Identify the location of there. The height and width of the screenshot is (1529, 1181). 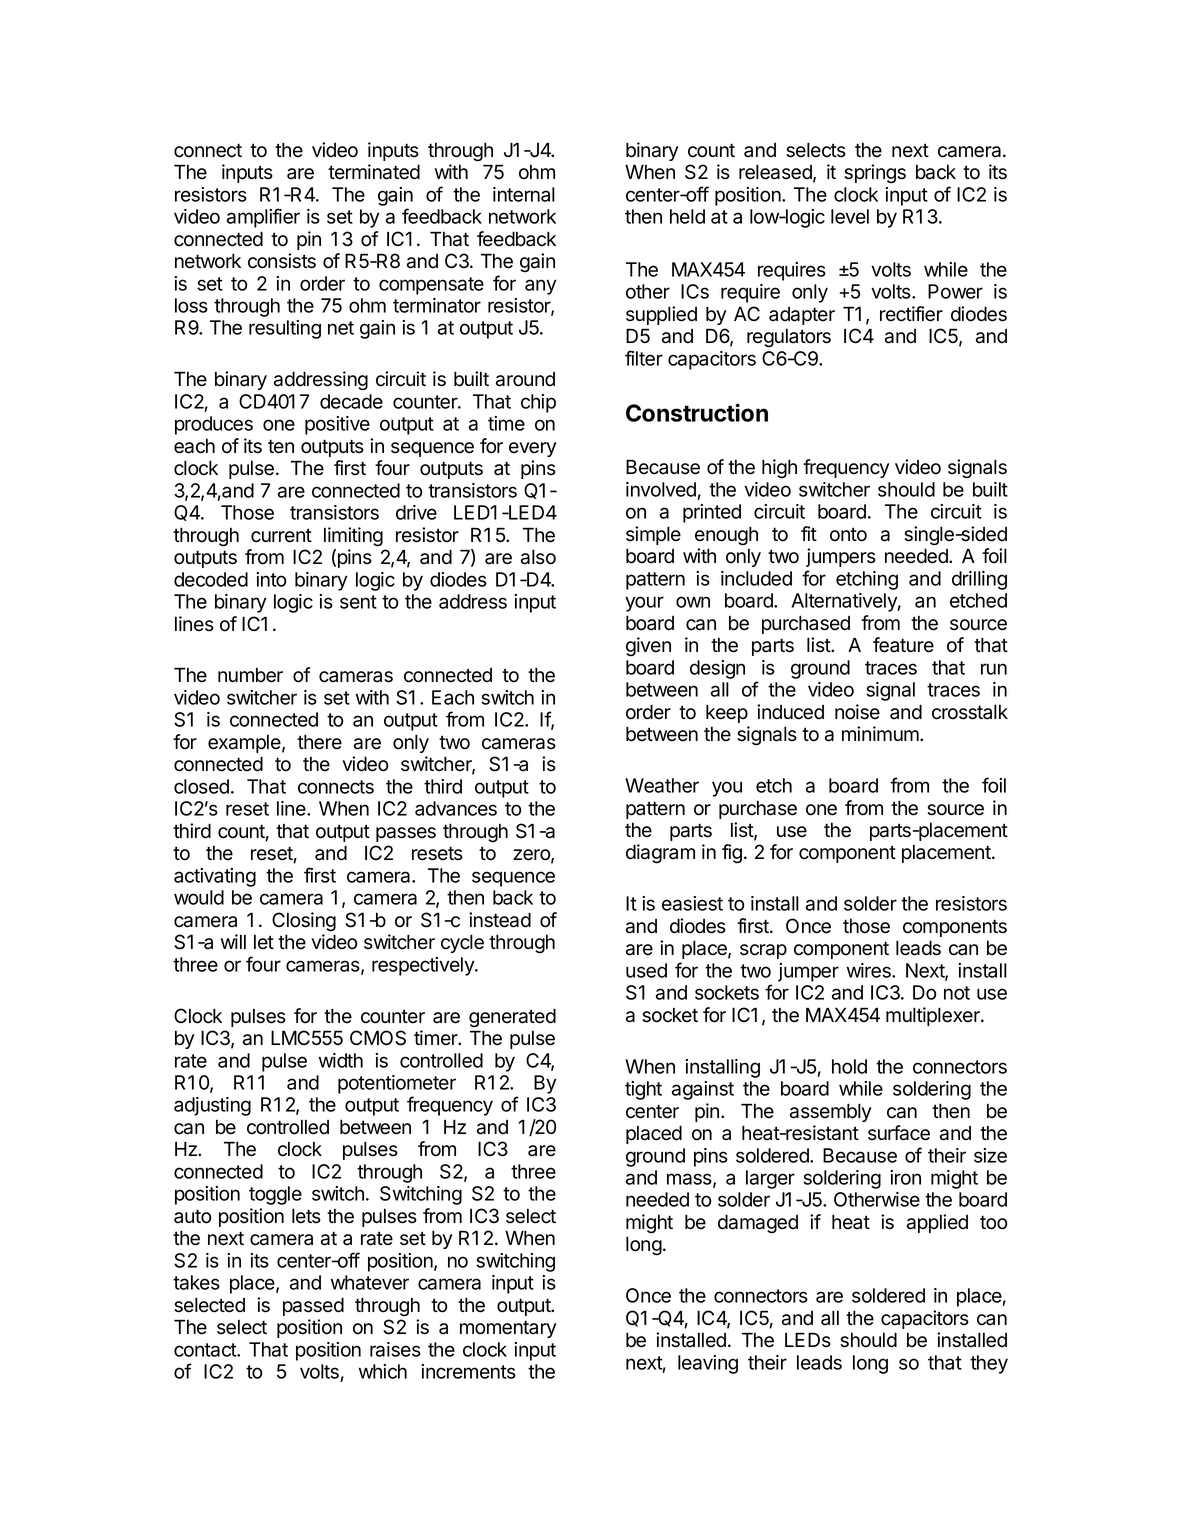
(319, 742).
